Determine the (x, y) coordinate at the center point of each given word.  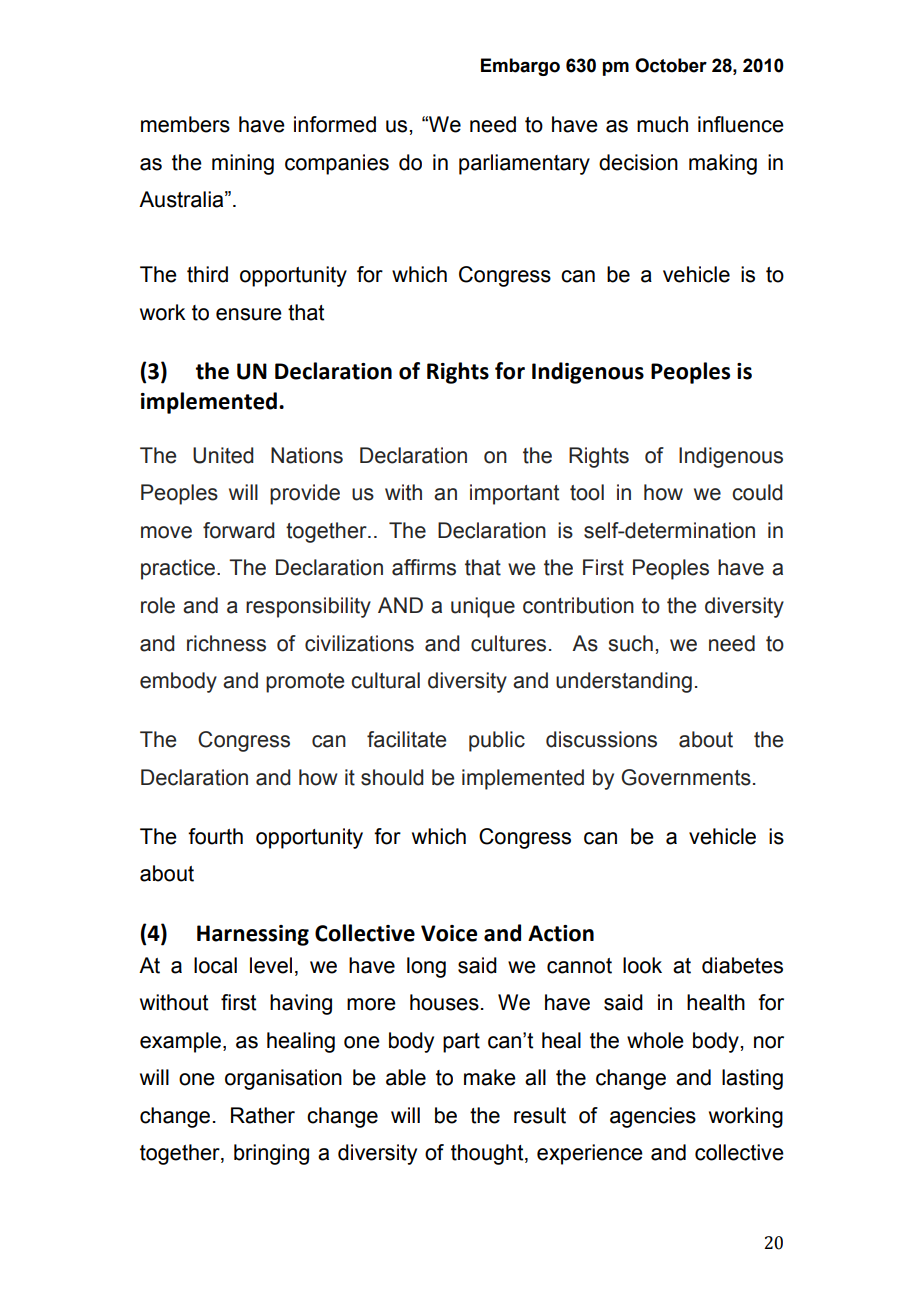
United (223, 455)
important (514, 494)
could (757, 492)
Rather (263, 1115)
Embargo (520, 67)
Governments (686, 777)
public (497, 741)
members (185, 124)
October (671, 65)
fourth (215, 836)
